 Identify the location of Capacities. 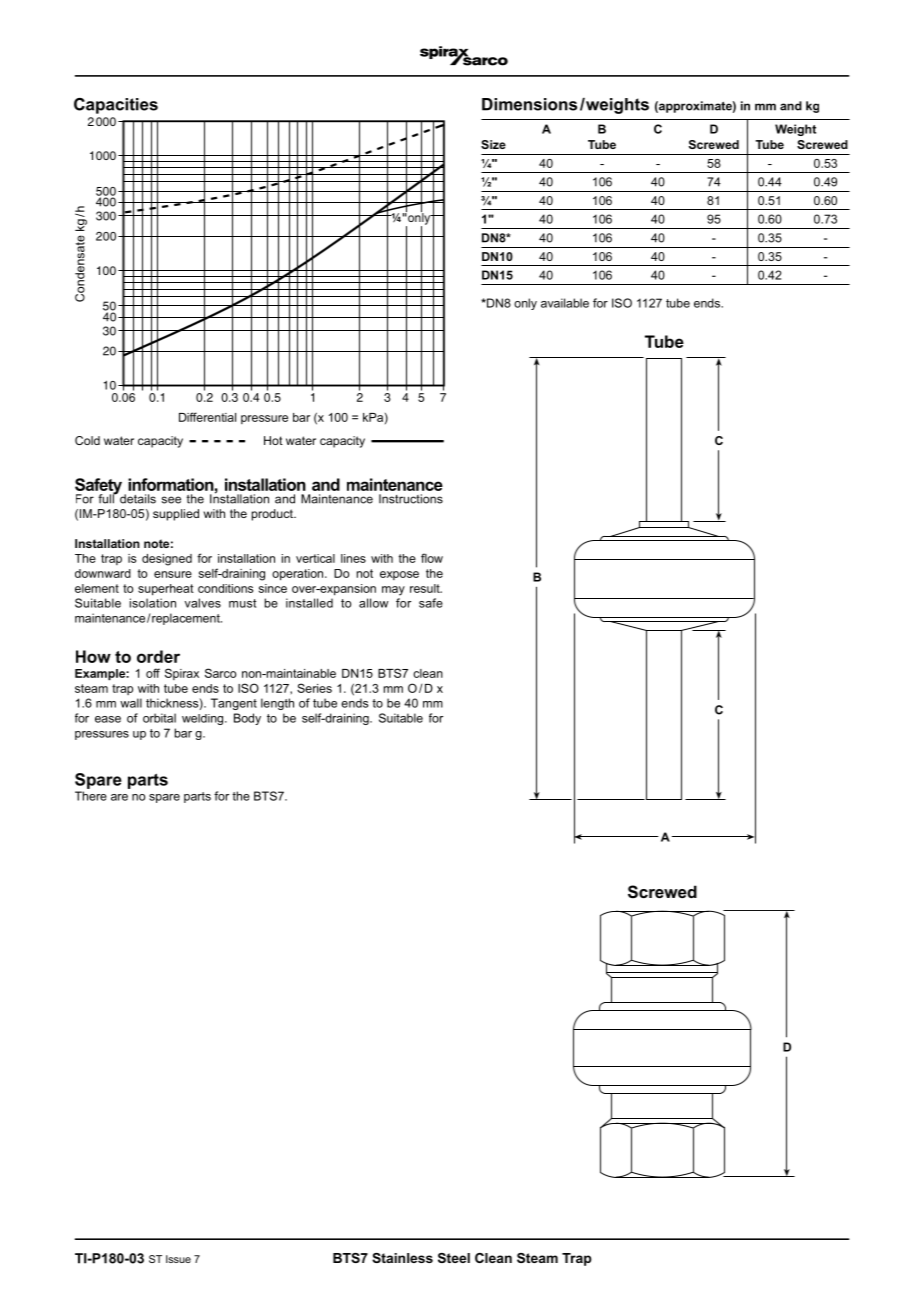
(116, 106).
